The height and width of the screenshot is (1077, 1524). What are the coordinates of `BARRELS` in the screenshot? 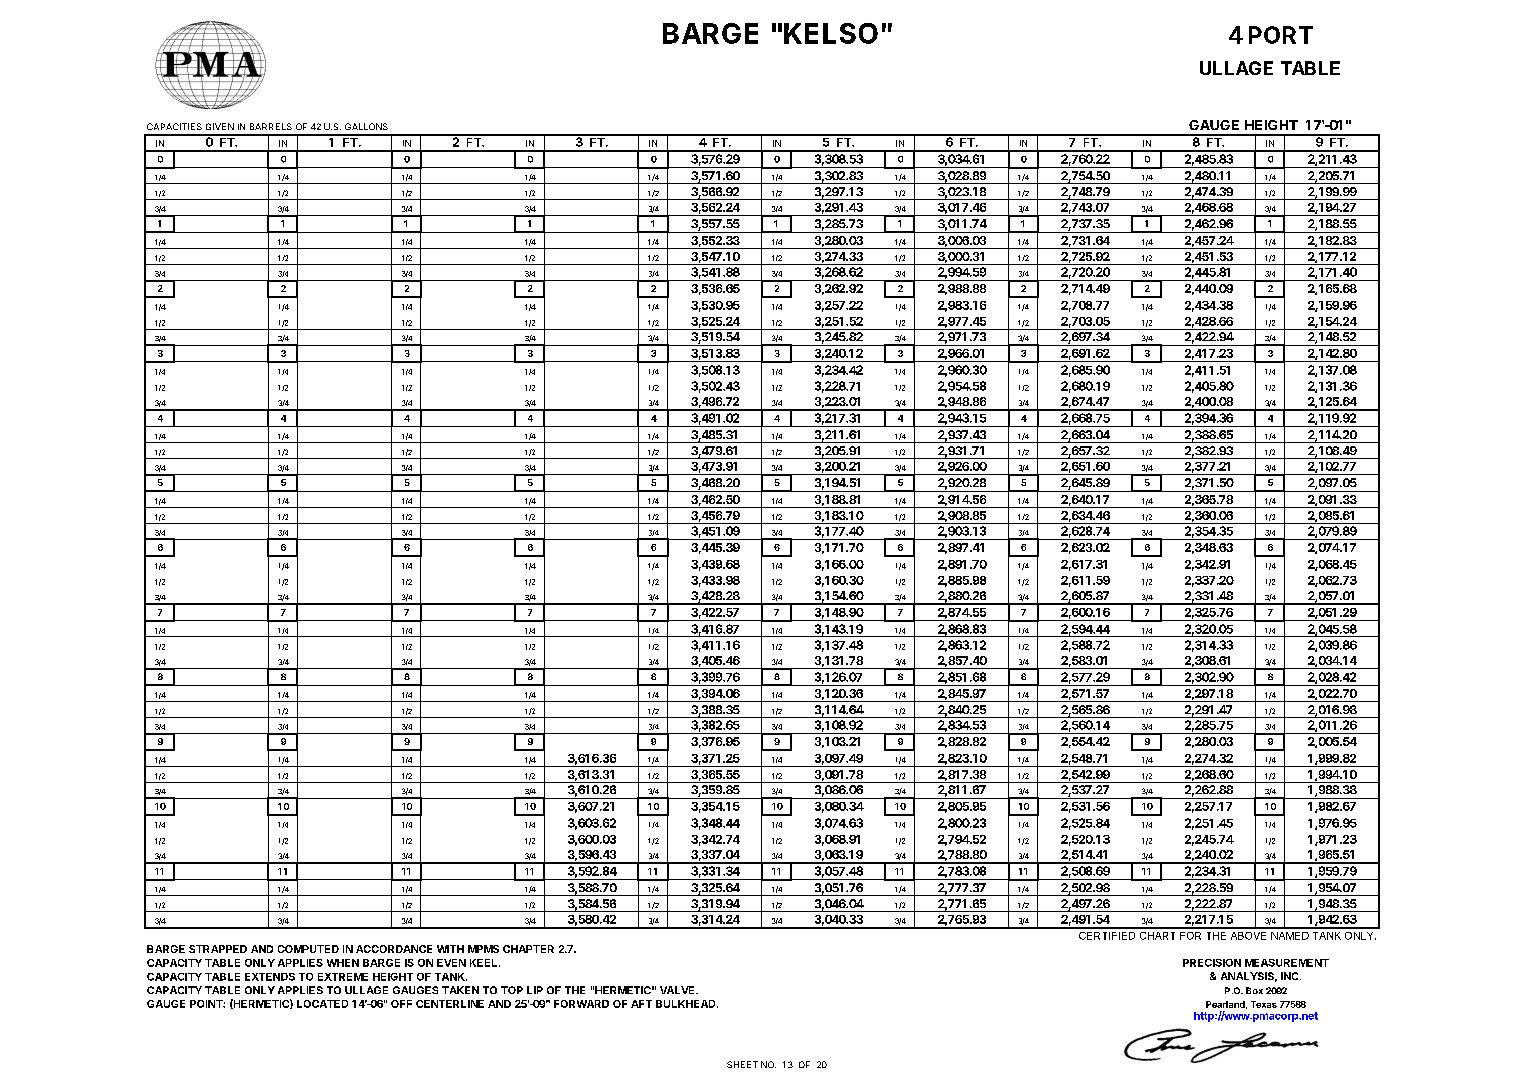 It's located at (271, 126).
